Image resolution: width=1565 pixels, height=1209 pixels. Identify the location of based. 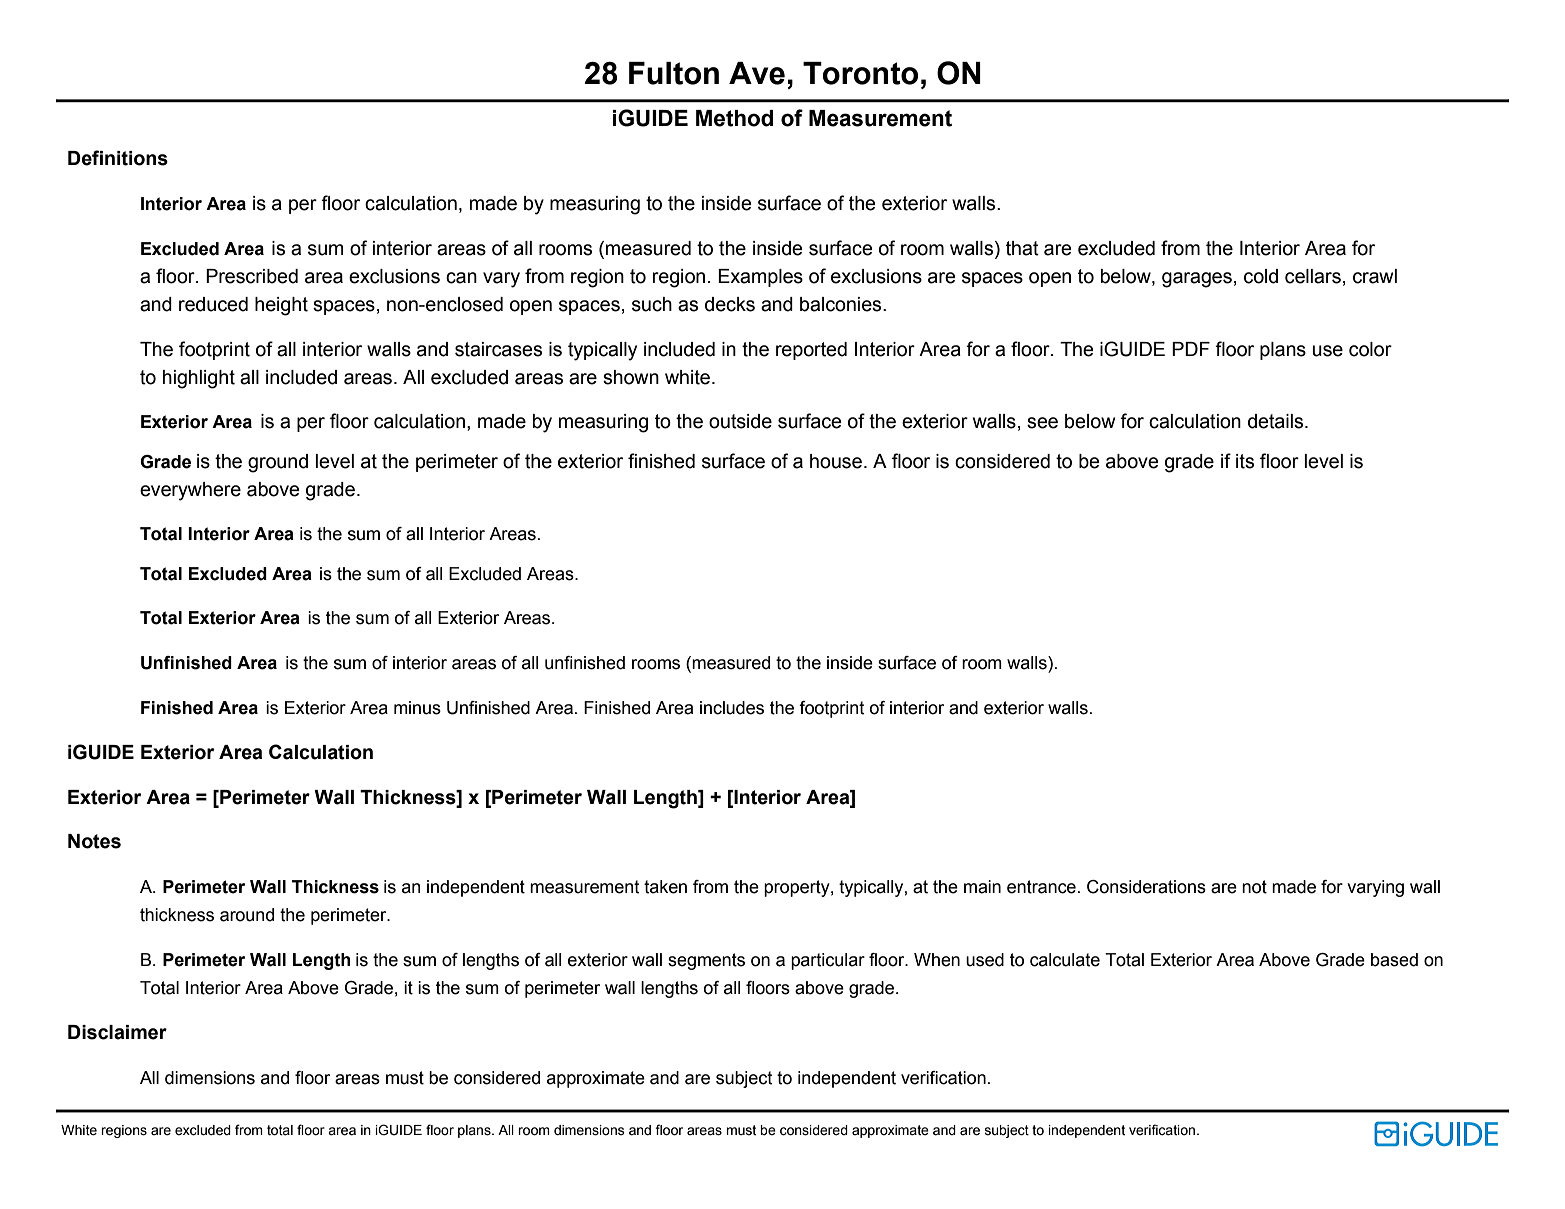
(1394, 960).
